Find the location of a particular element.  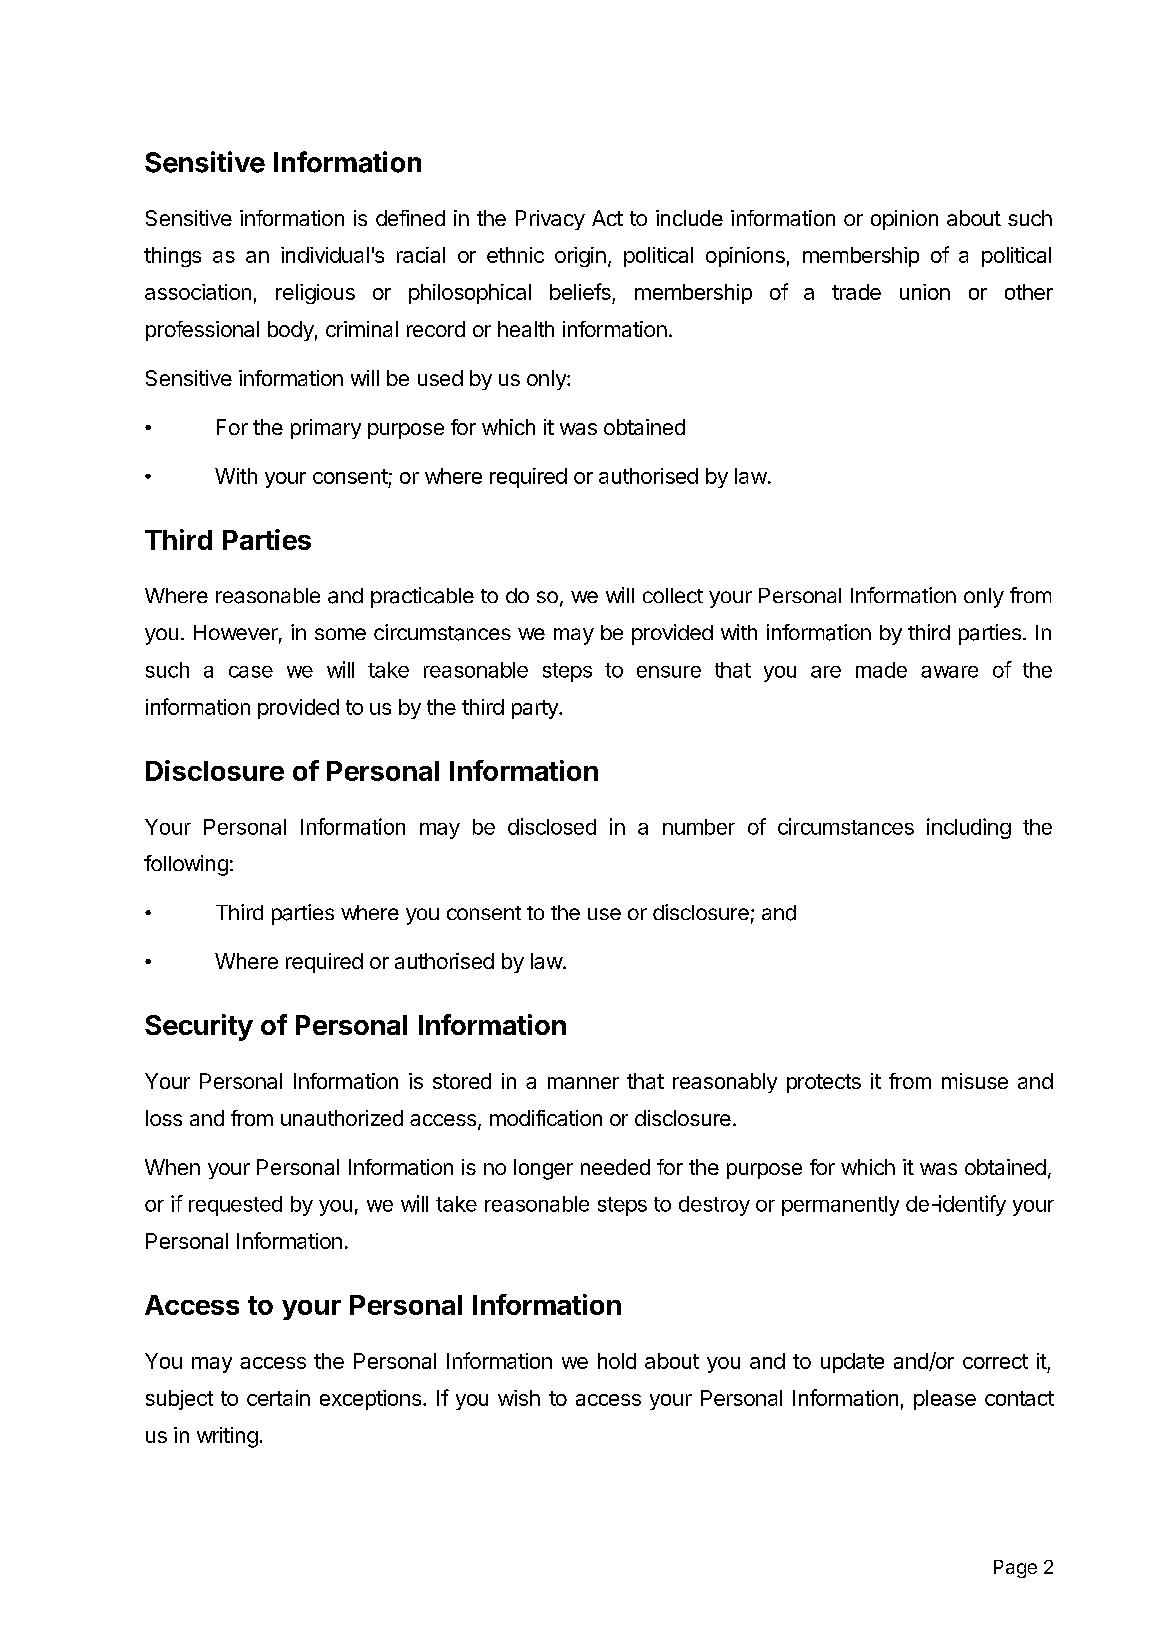

including is located at coordinates (969, 828).
